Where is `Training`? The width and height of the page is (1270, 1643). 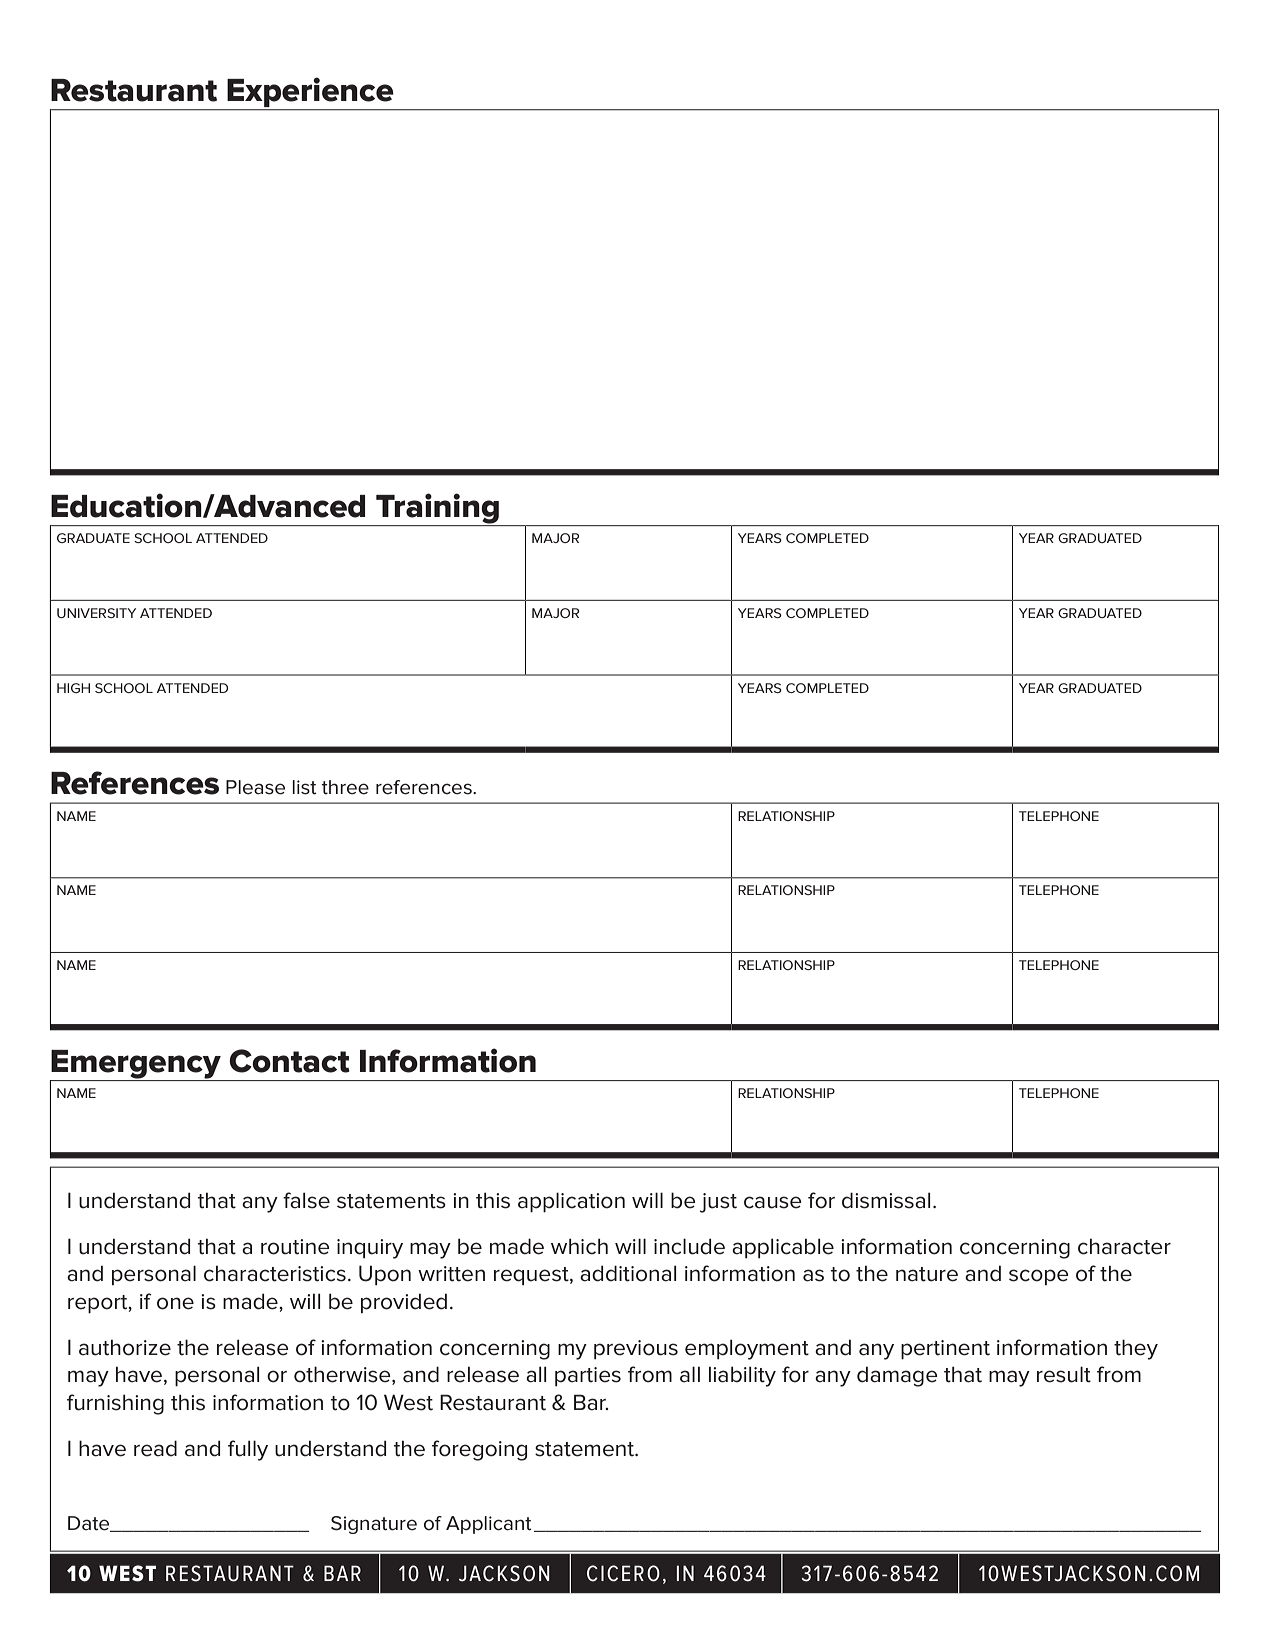
Training is located at coordinates (437, 509).
